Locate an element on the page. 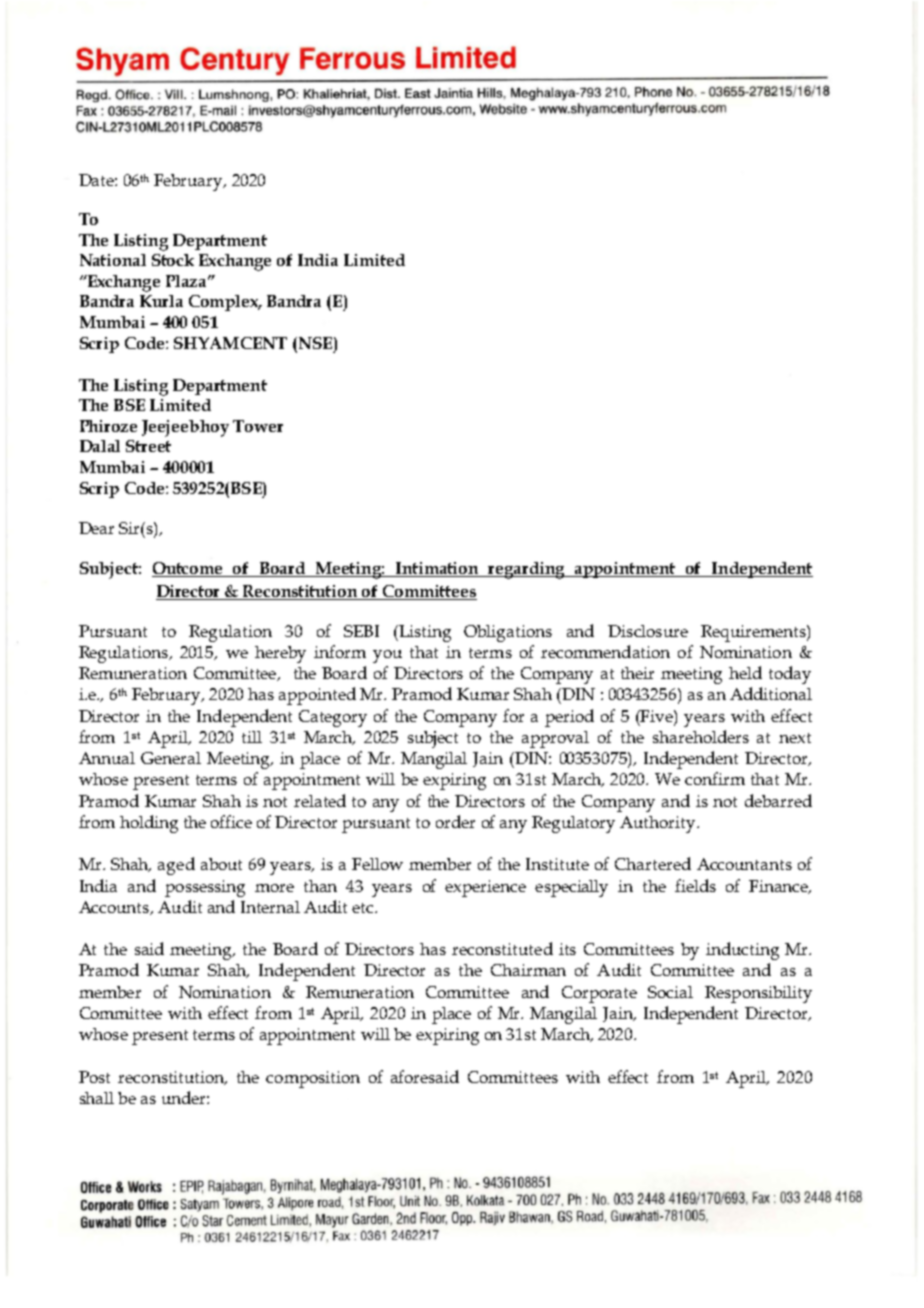  Stock is located at coordinates (173, 260).
